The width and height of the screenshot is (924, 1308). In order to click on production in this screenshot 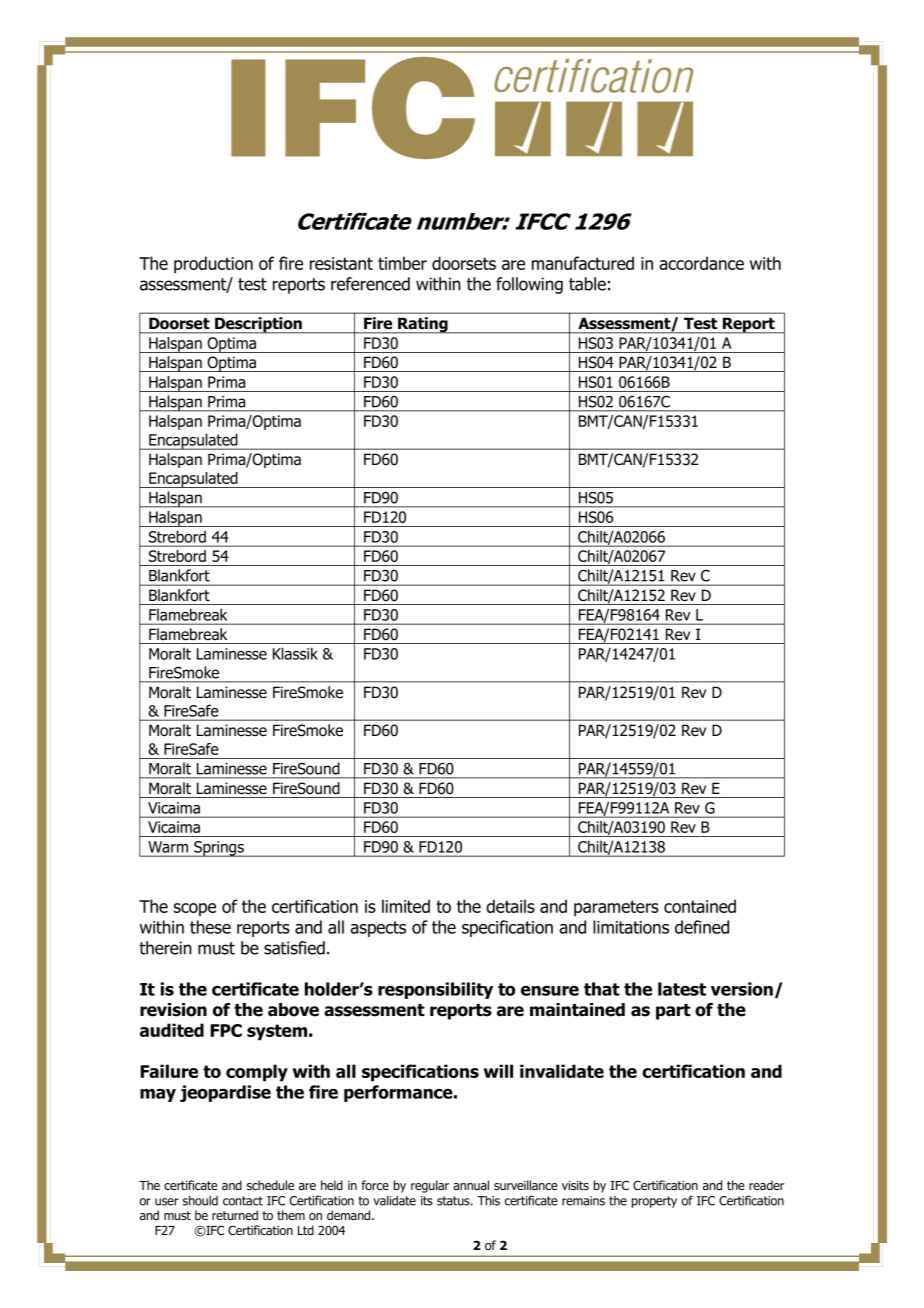, I will do `click(213, 265)`.
